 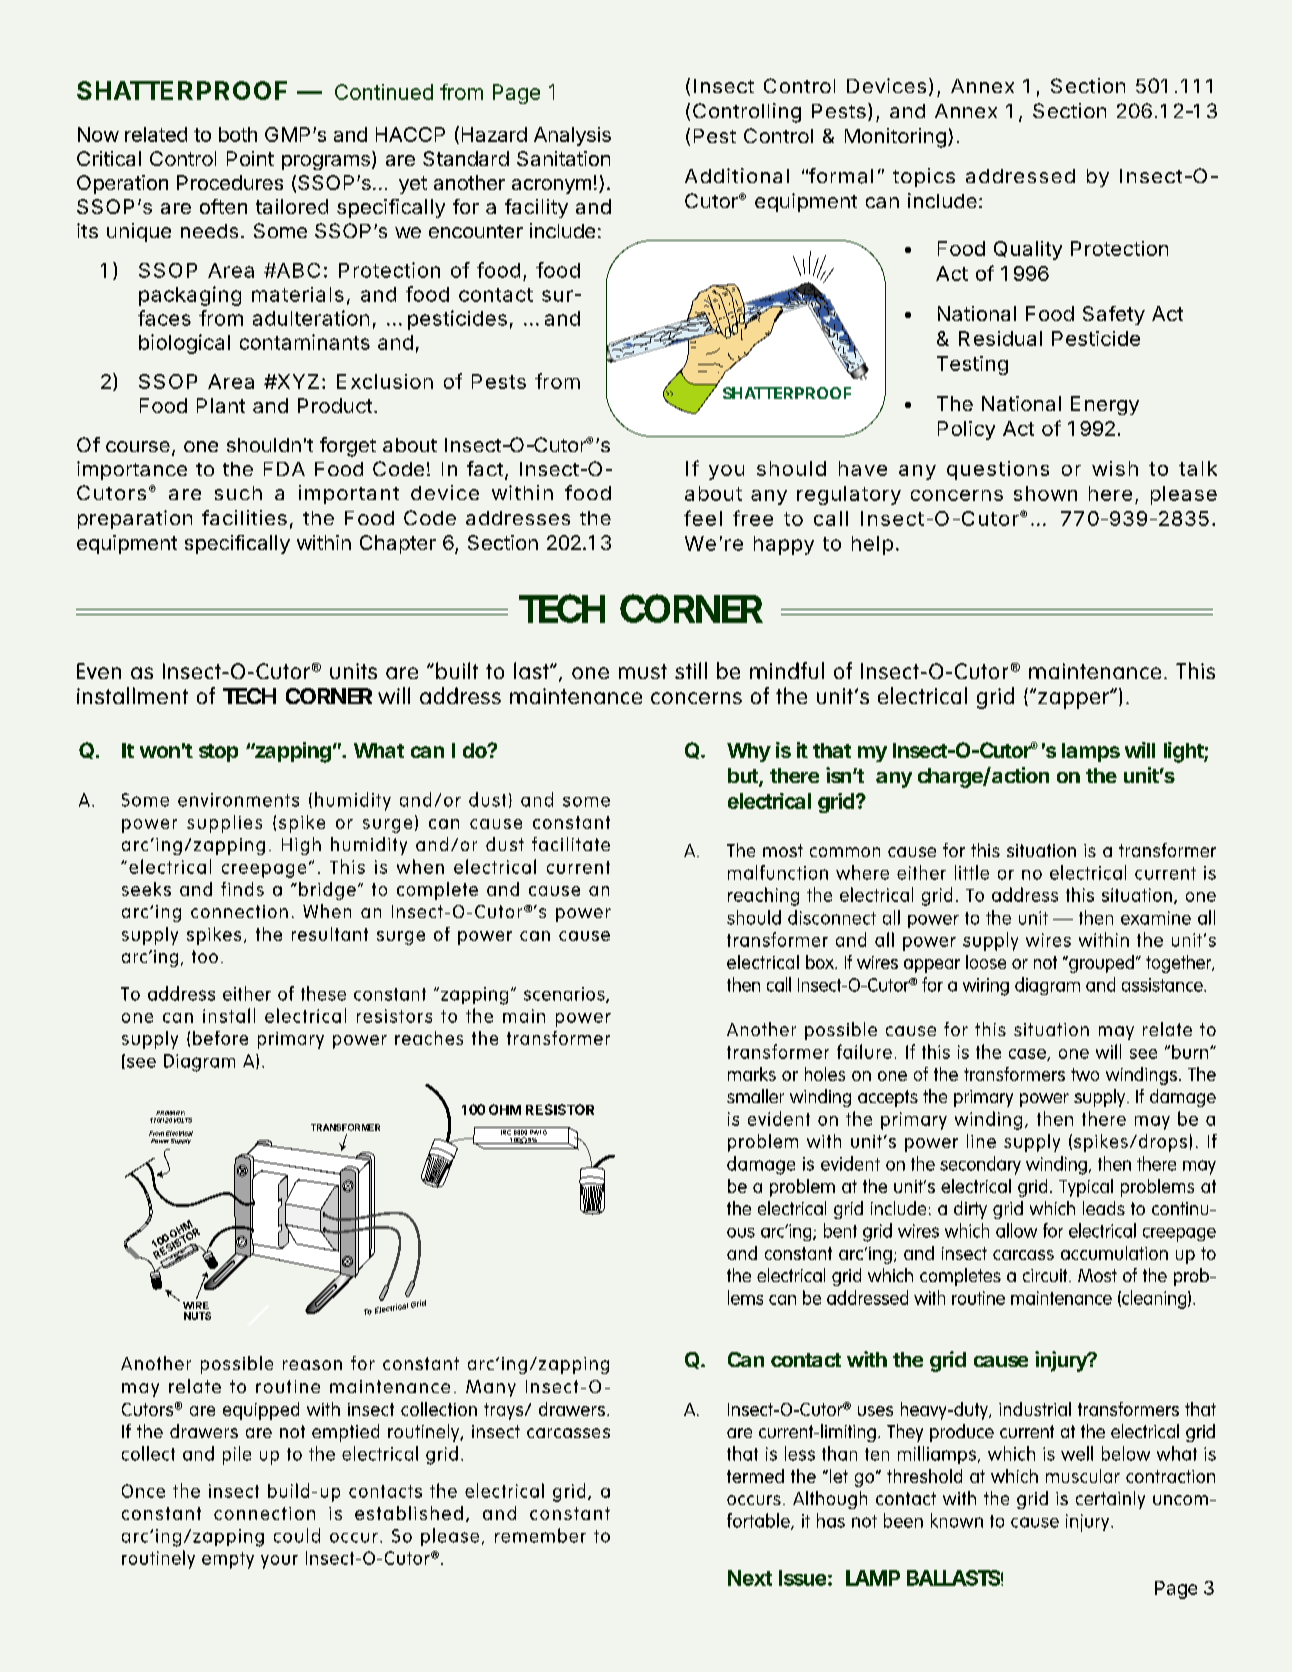 I want to click on two, so click(x=1085, y=1074).
